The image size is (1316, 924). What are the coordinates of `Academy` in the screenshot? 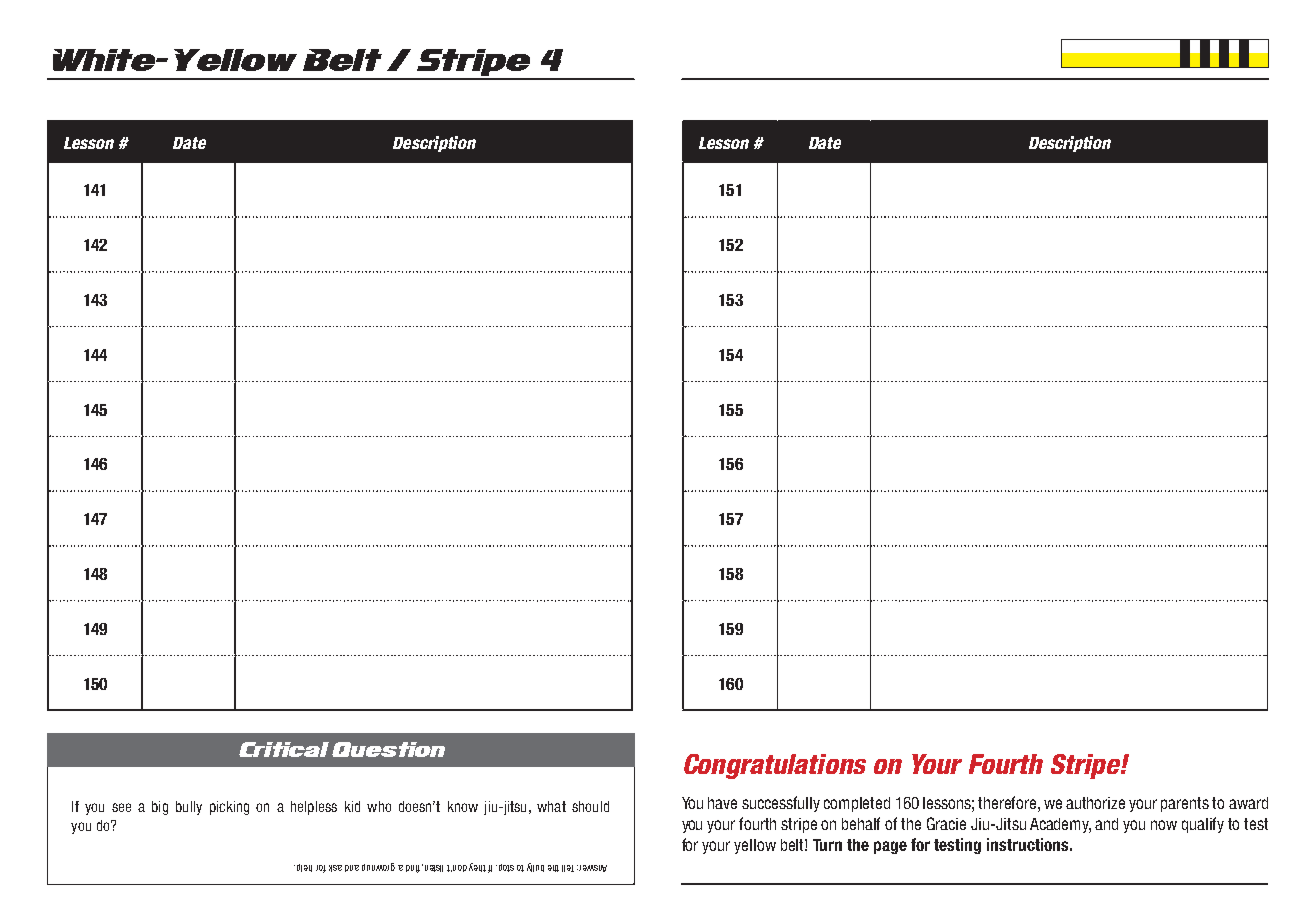 It's located at (1060, 825).
